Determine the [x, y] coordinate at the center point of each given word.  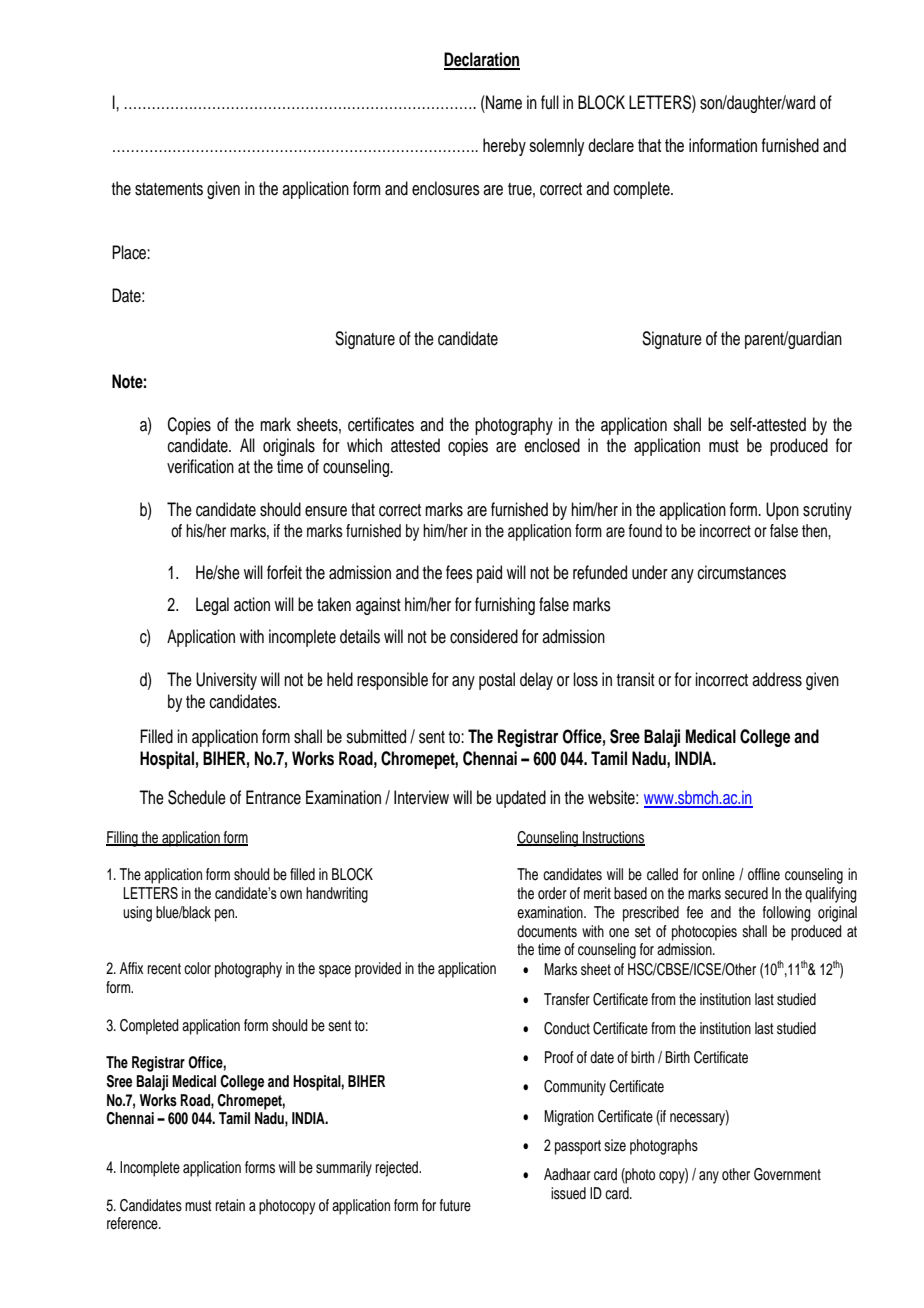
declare [611, 145]
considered [484, 636]
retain [230, 1205]
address [777, 679]
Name [503, 102]
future [455, 1205]
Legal [212, 606]
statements [169, 189]
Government [787, 1174]
